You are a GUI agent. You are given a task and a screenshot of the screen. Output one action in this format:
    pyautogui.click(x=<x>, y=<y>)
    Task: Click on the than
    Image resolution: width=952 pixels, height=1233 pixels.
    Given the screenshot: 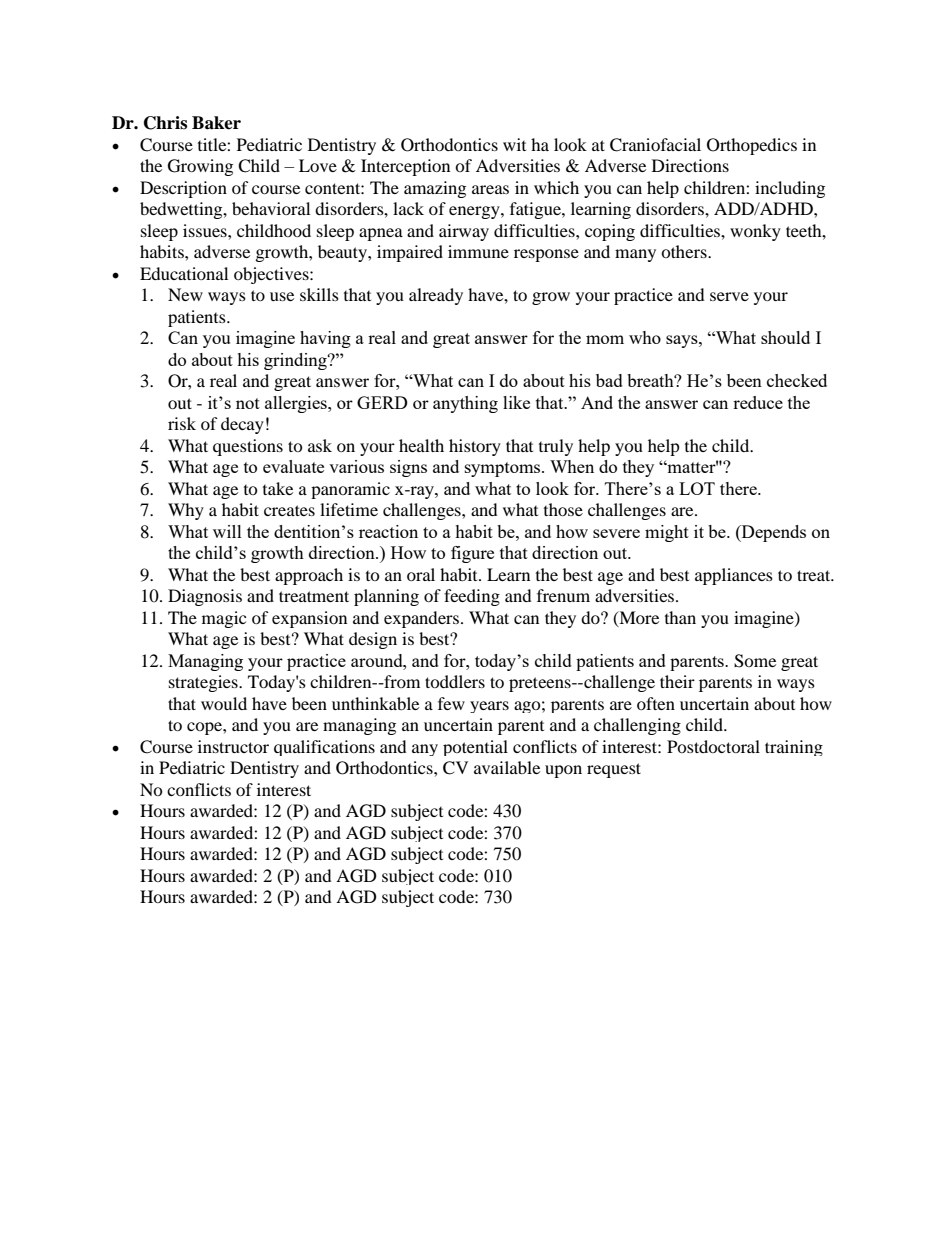 What is the action you would take?
    pyautogui.click(x=680, y=617)
